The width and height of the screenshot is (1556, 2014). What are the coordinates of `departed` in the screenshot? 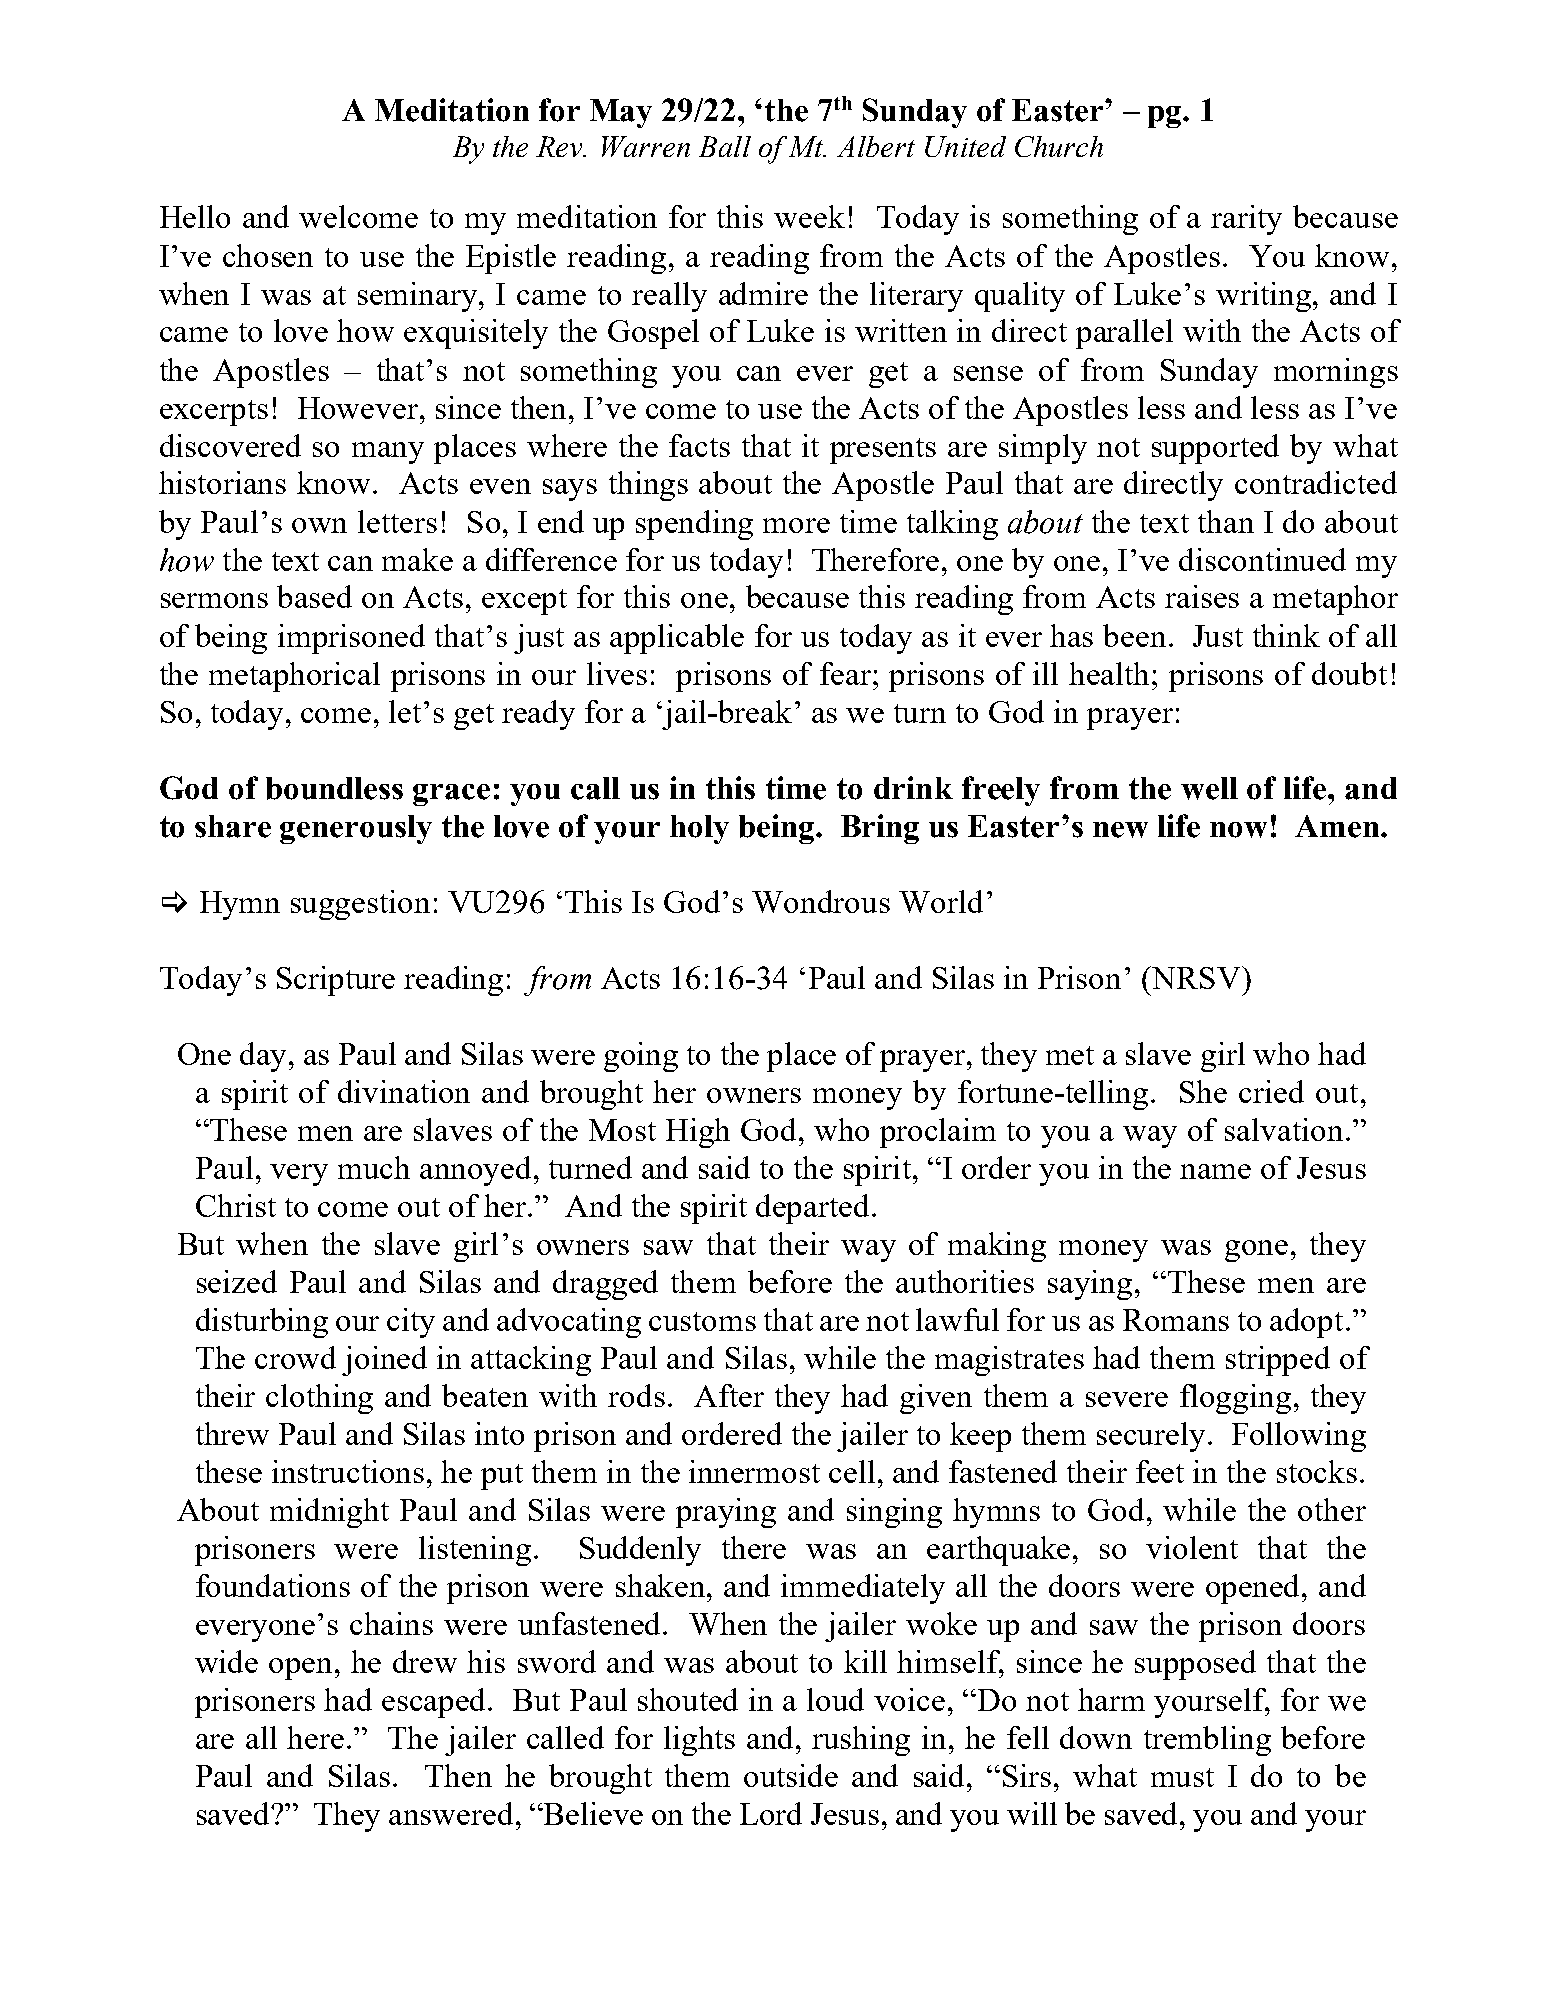 It's located at (814, 1209).
